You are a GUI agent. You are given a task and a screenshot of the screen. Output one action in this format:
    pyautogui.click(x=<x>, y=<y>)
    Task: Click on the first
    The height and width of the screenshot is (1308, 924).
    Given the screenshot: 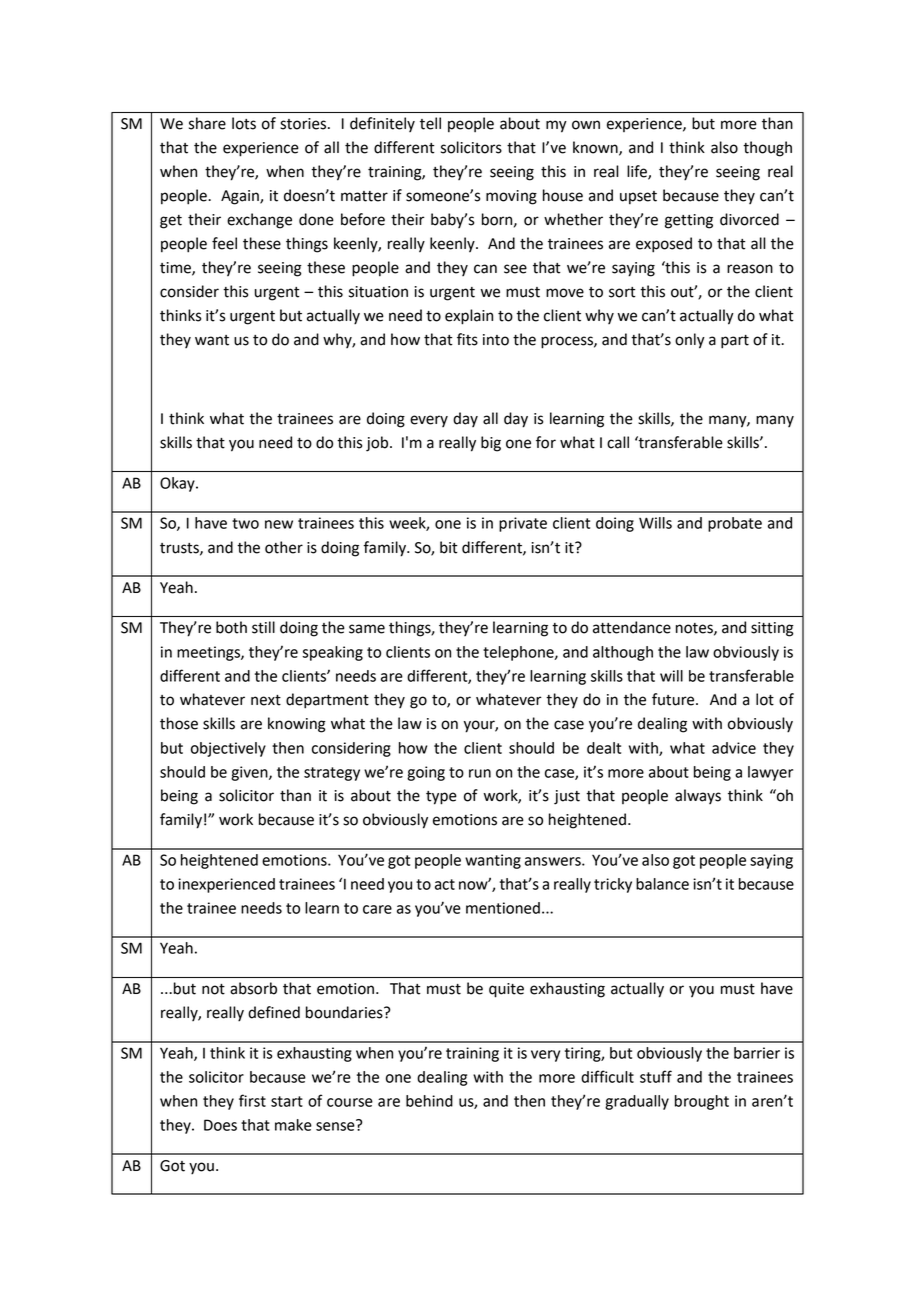 What is the action you would take?
    pyautogui.click(x=252, y=1100)
